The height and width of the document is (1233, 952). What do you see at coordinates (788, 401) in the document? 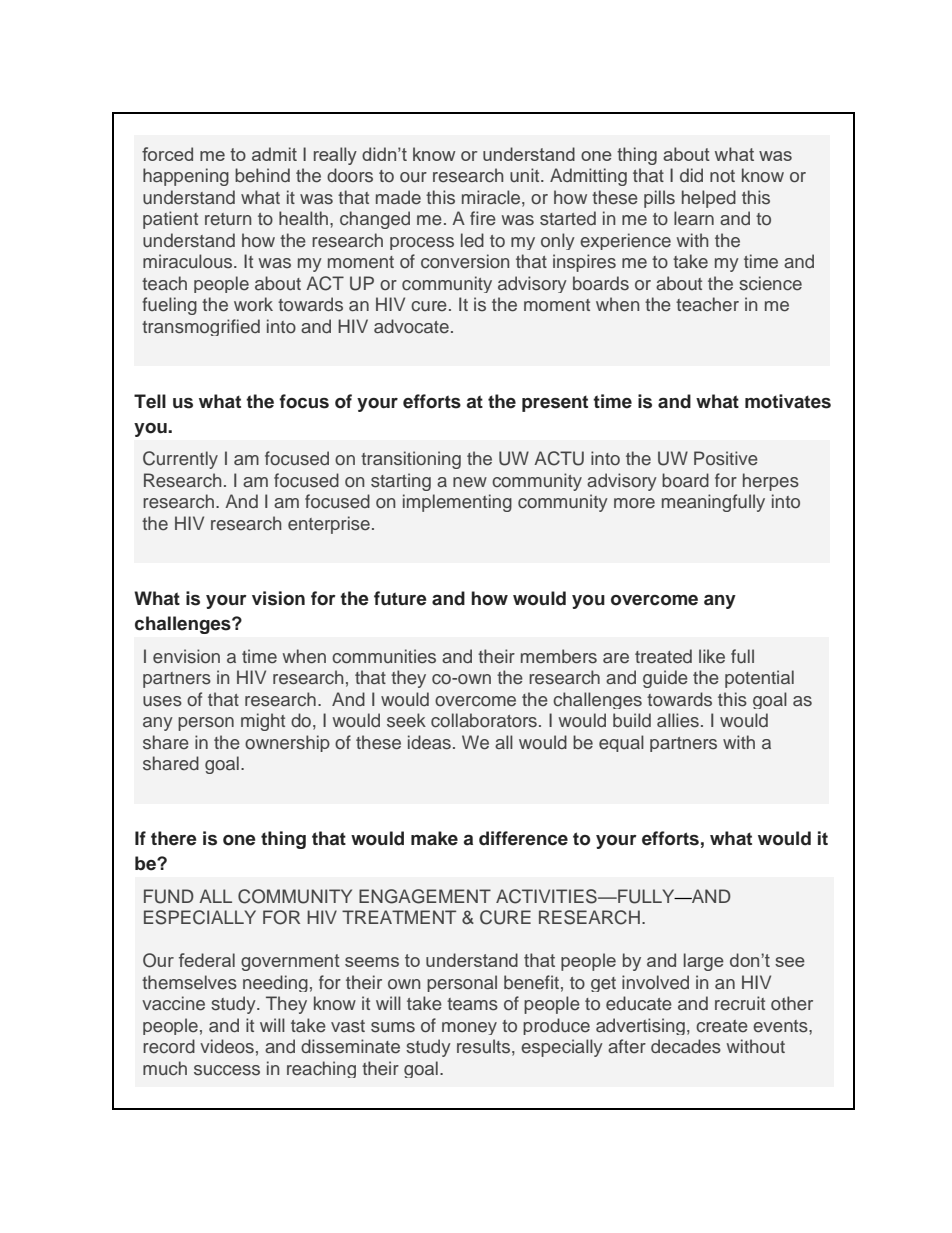
I see `motivates` at bounding box center [788, 401].
